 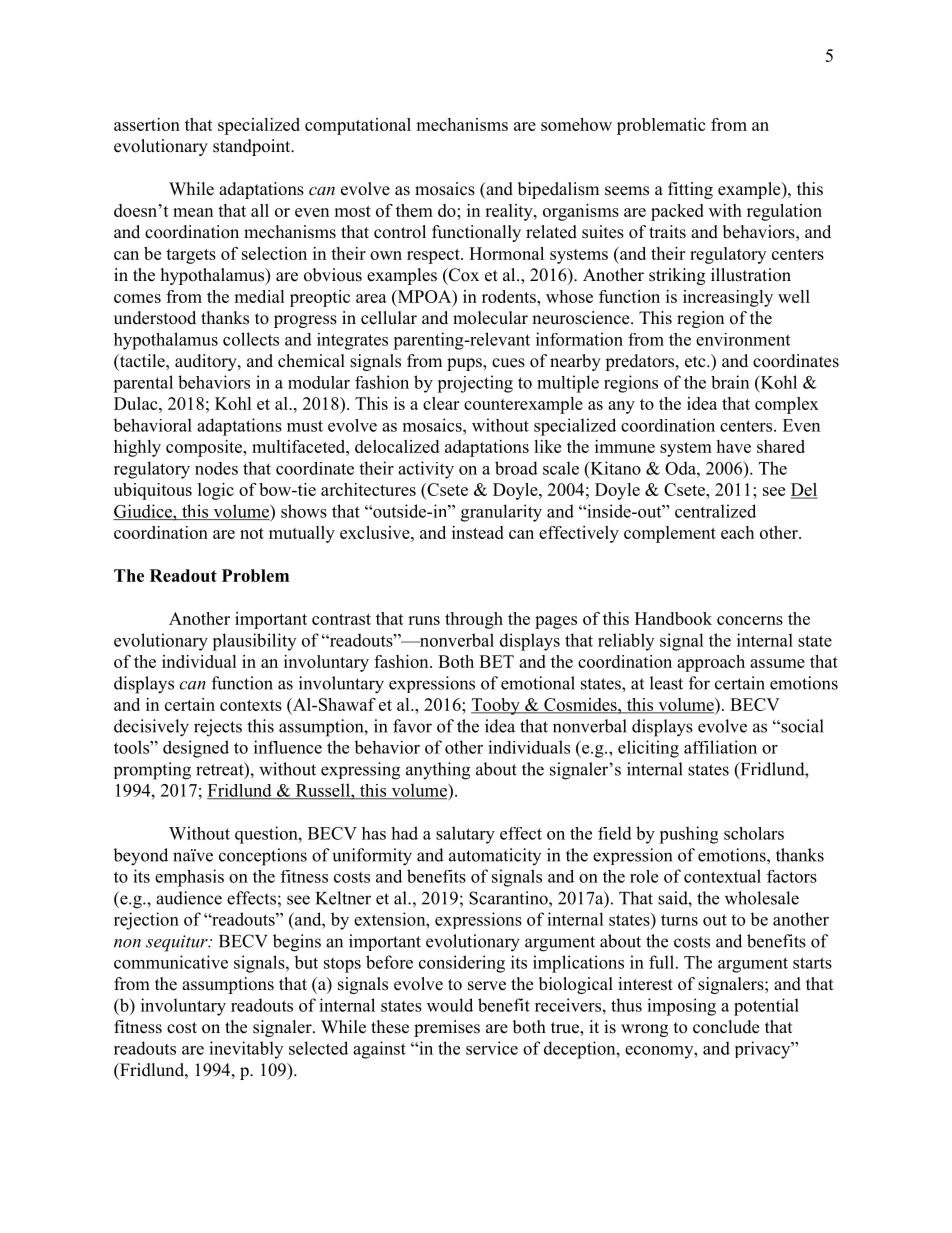 I want to click on fitting, so click(x=690, y=190).
